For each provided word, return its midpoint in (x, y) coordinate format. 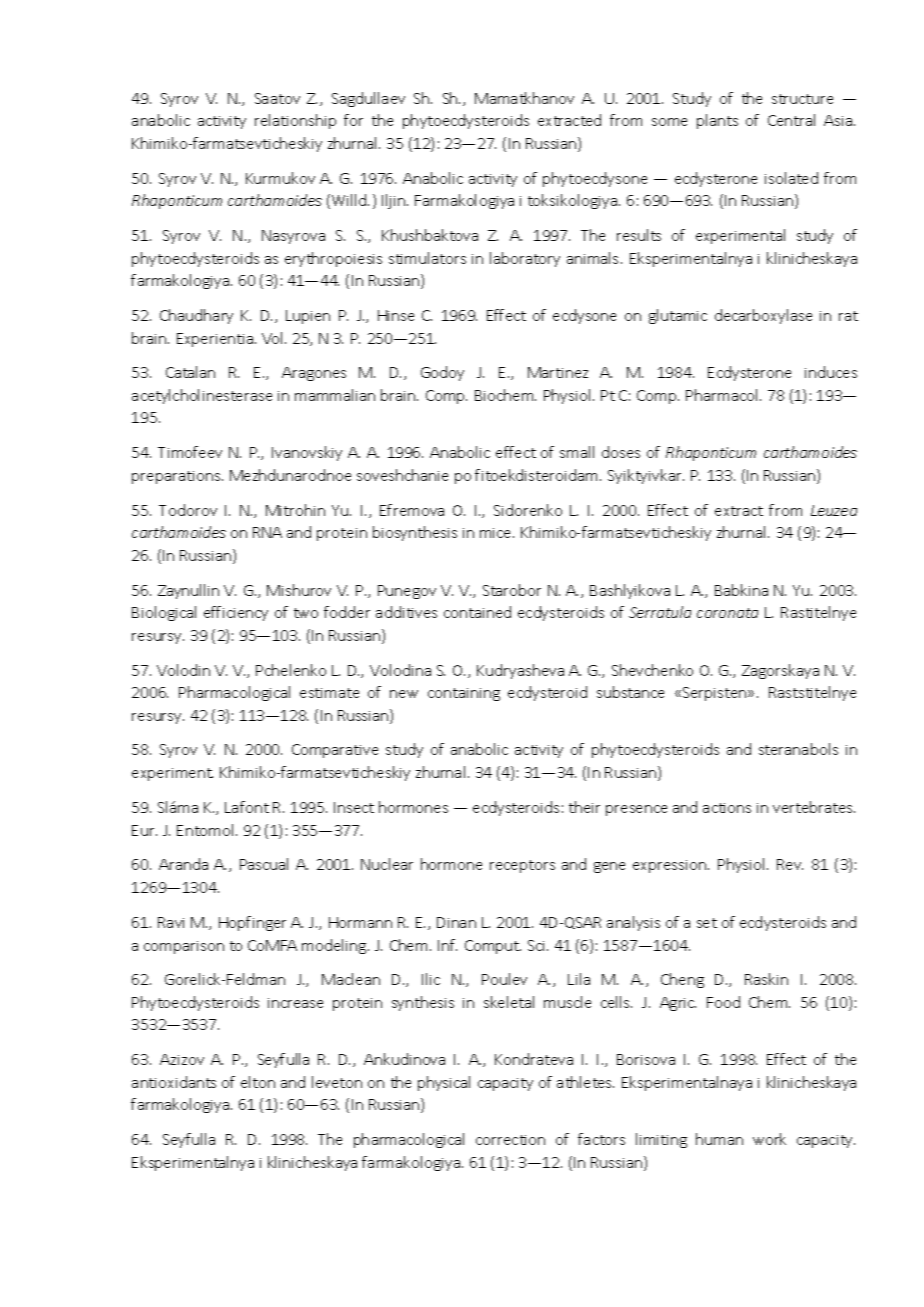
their (584, 807)
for (353, 120)
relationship (295, 121)
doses (621, 452)
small (577, 452)
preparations (177, 477)
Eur (144, 830)
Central (791, 120)
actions (727, 808)
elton (258, 1082)
